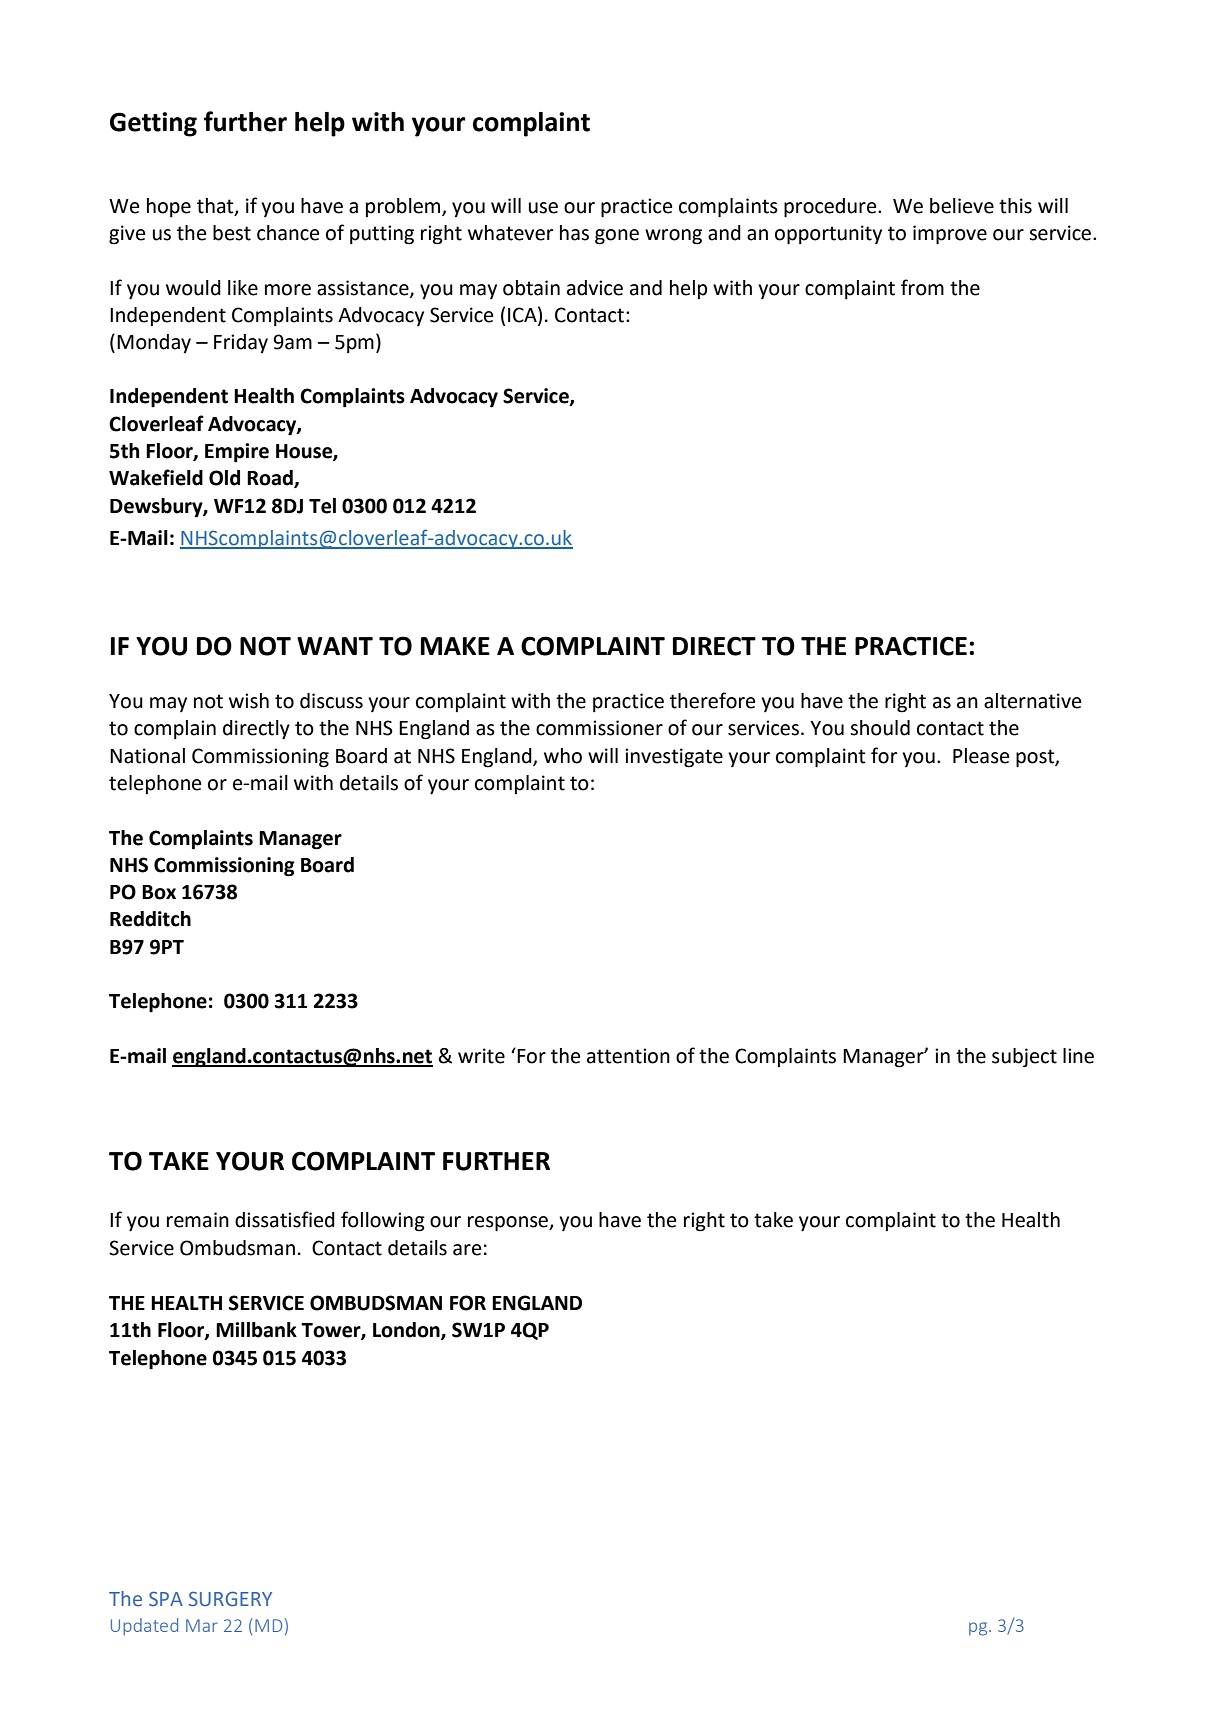  I want to click on SURGERY, so click(230, 1599).
